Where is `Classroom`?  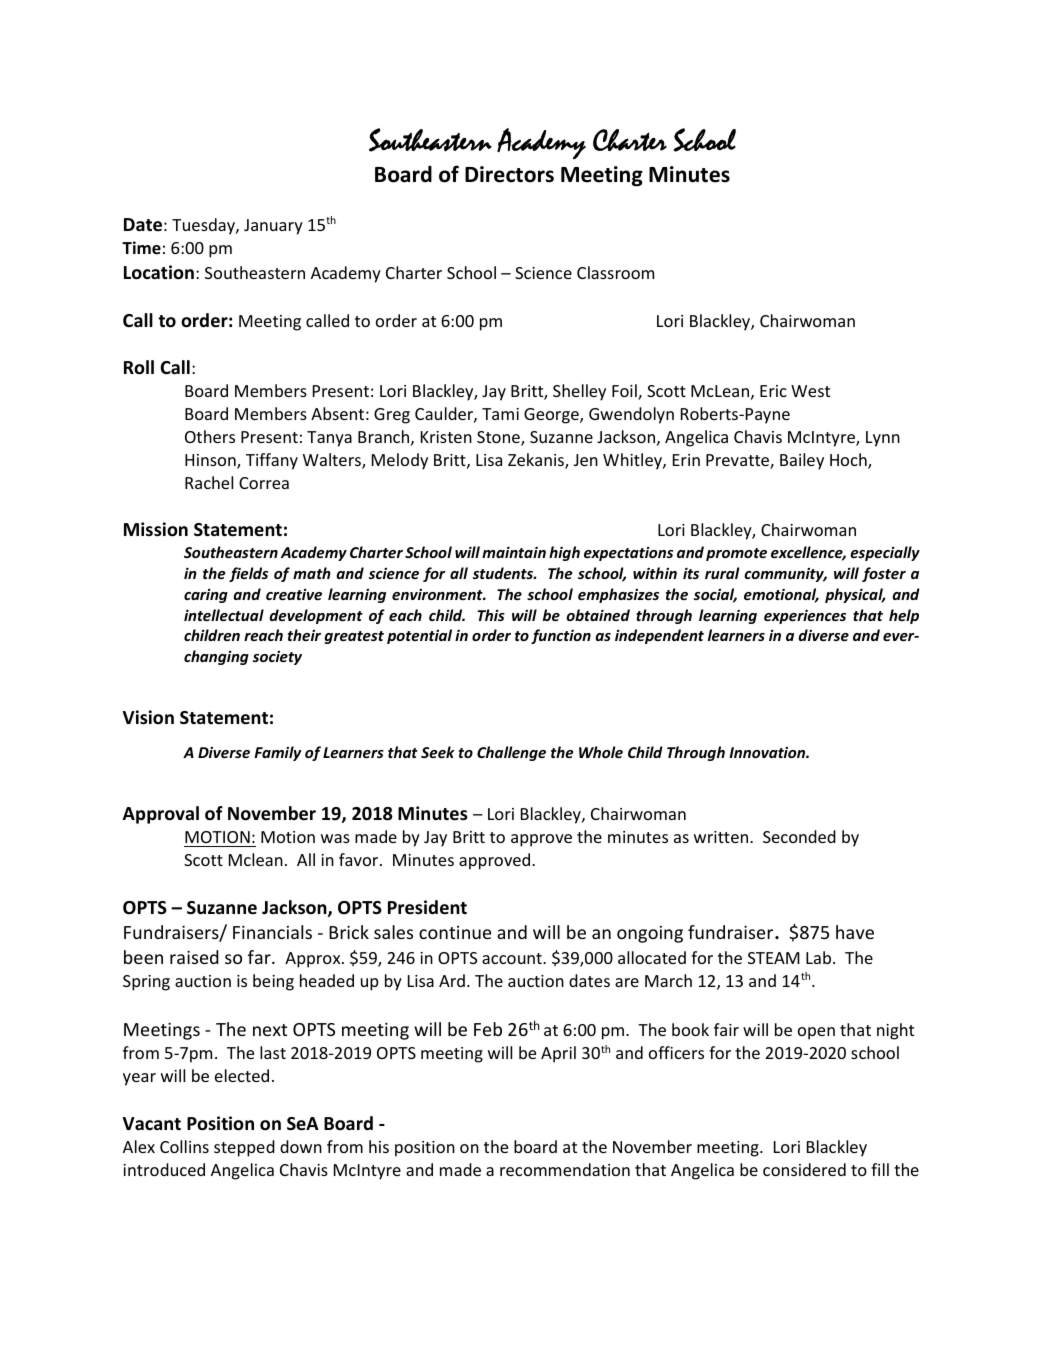
Classroom is located at coordinates (615, 272).
